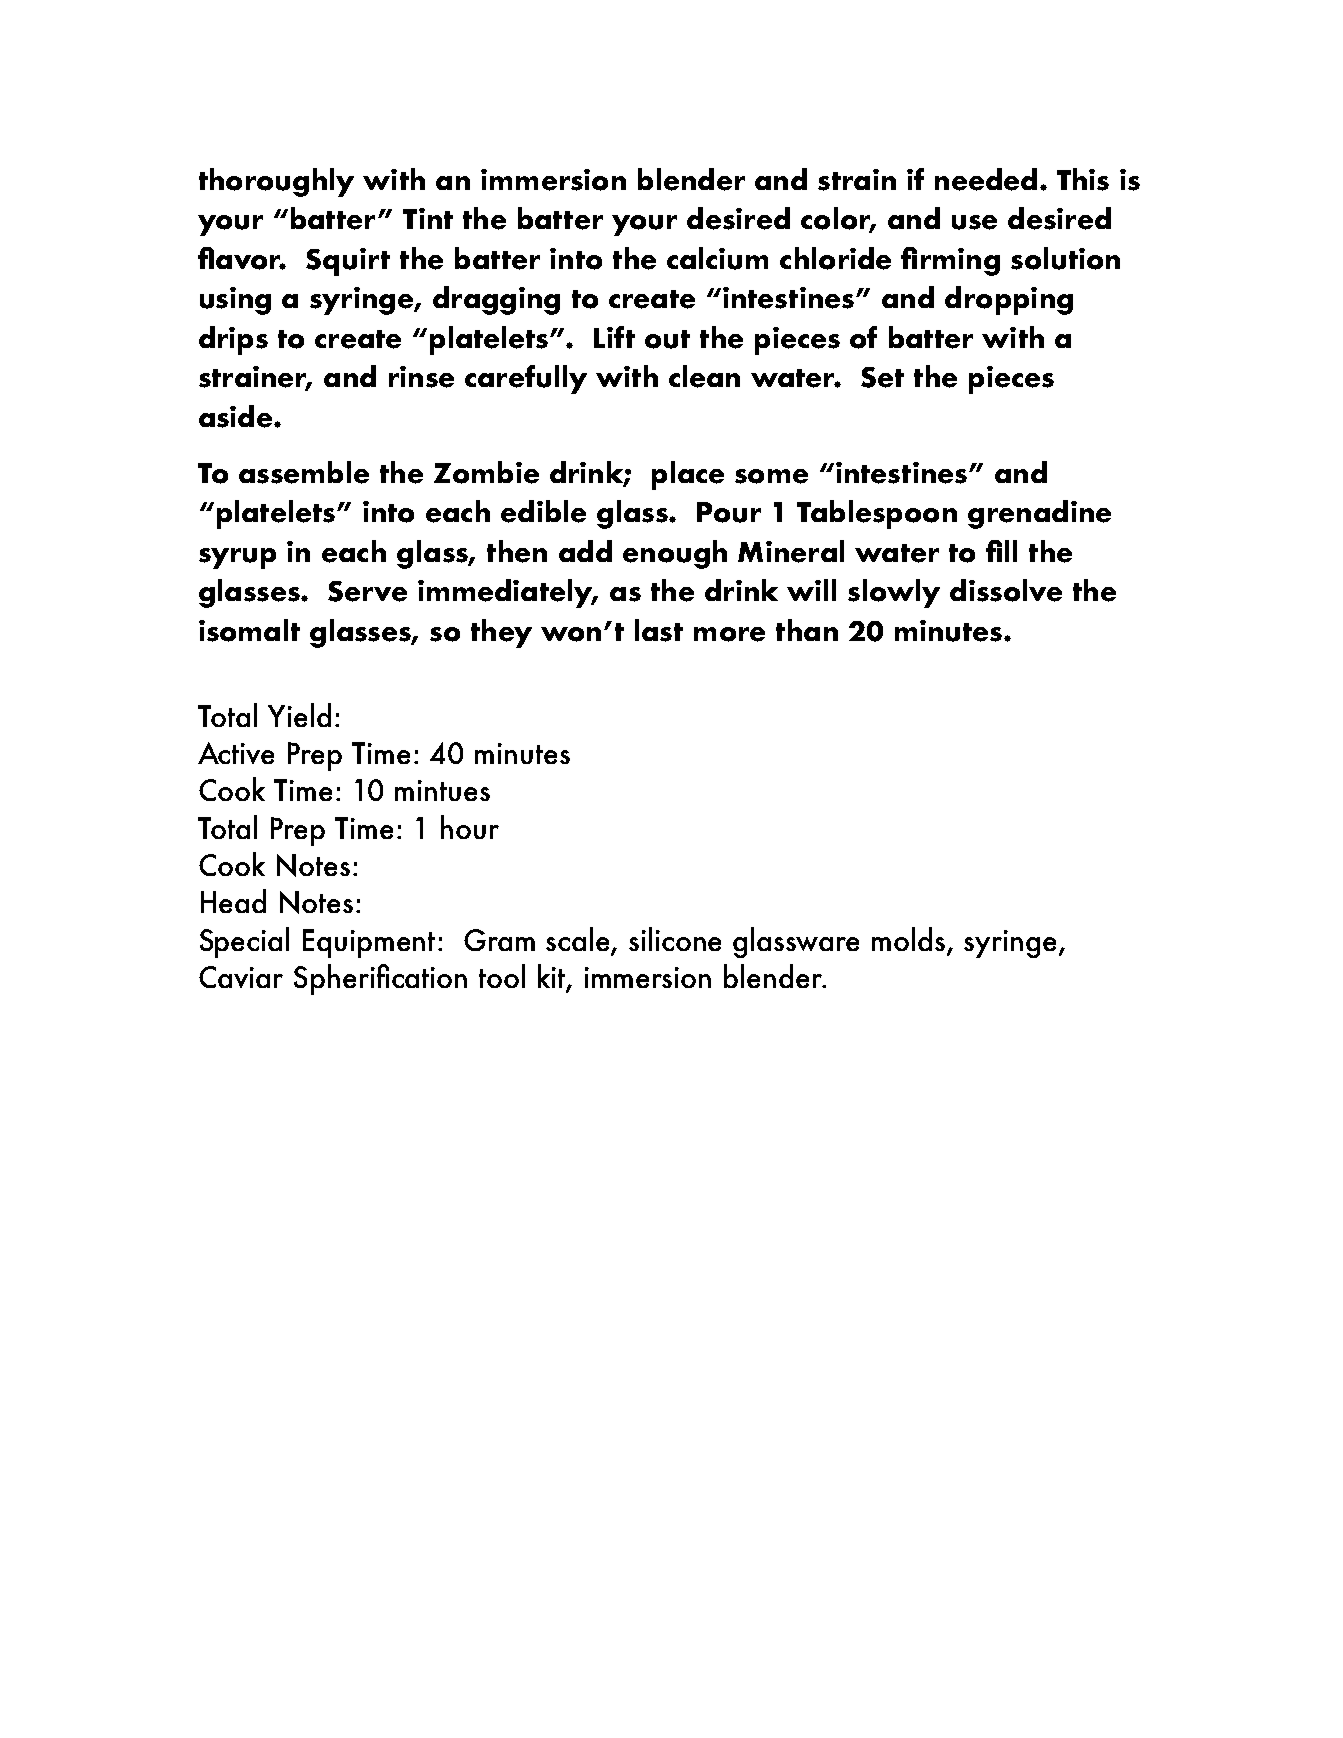  I want to click on Equipment, so click(369, 943).
